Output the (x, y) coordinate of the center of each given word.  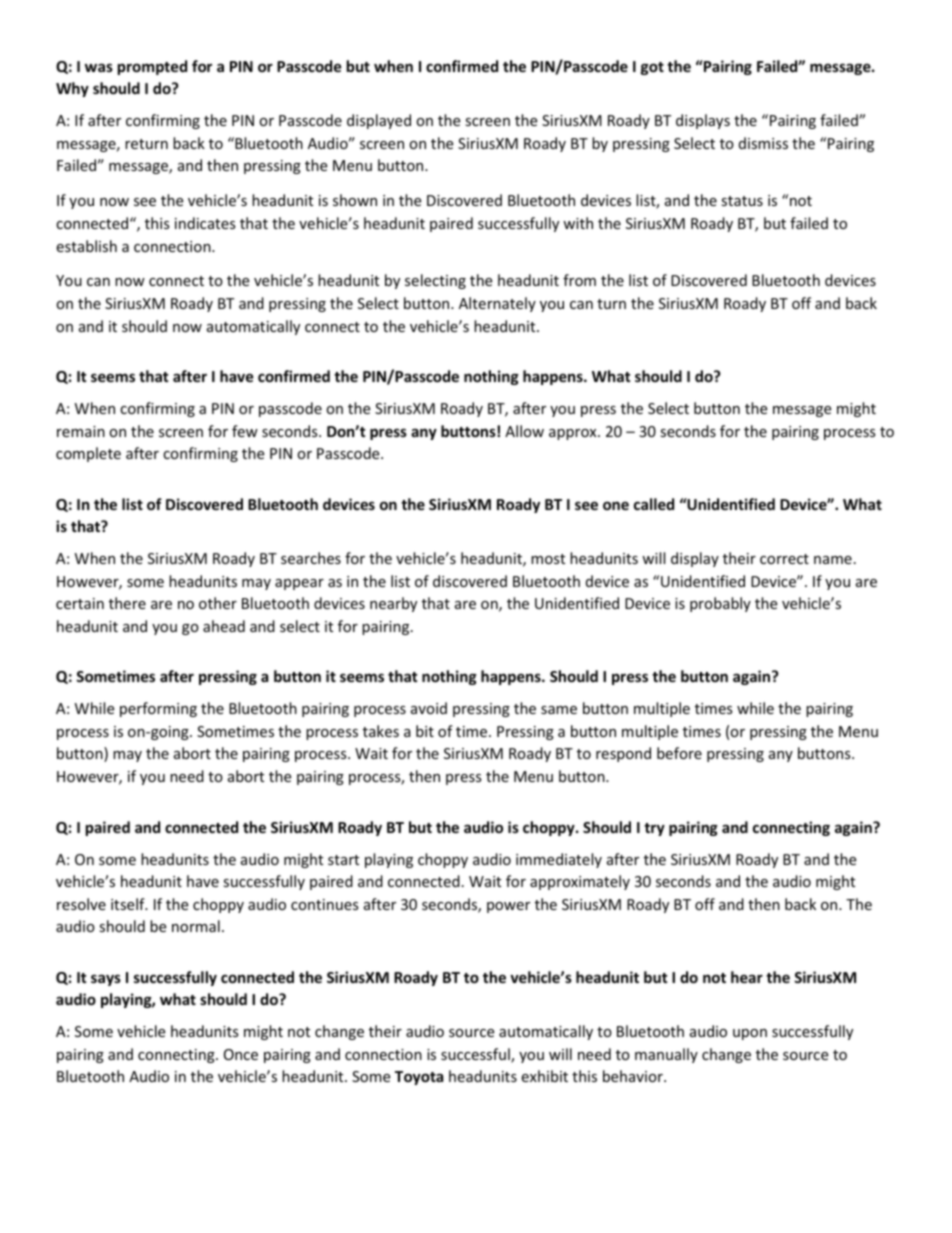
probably (720, 604)
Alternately (497, 304)
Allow (524, 431)
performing (158, 709)
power (508, 907)
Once (241, 1054)
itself (129, 904)
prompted (152, 67)
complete (88, 454)
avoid (429, 708)
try (654, 829)
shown (355, 200)
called (654, 504)
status (742, 201)
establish (86, 246)
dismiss (763, 143)
